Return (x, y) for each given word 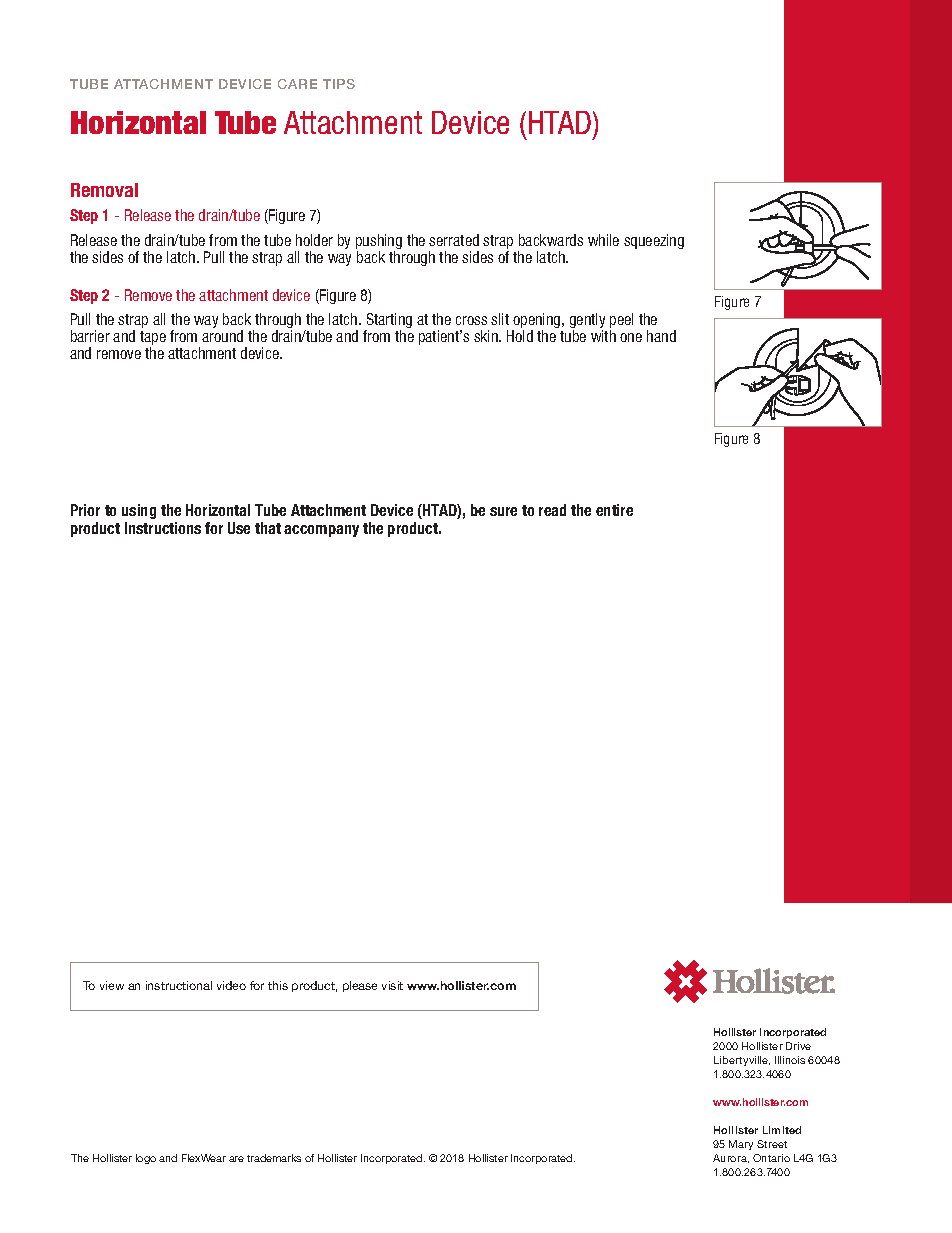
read (552, 510)
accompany (321, 531)
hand (661, 336)
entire (614, 510)
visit (392, 985)
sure (503, 511)
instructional (179, 985)
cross (471, 320)
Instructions (163, 528)
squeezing (654, 241)
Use (239, 528)
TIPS (339, 84)
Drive (798, 1046)
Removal (104, 190)
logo (146, 1159)
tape (153, 339)
